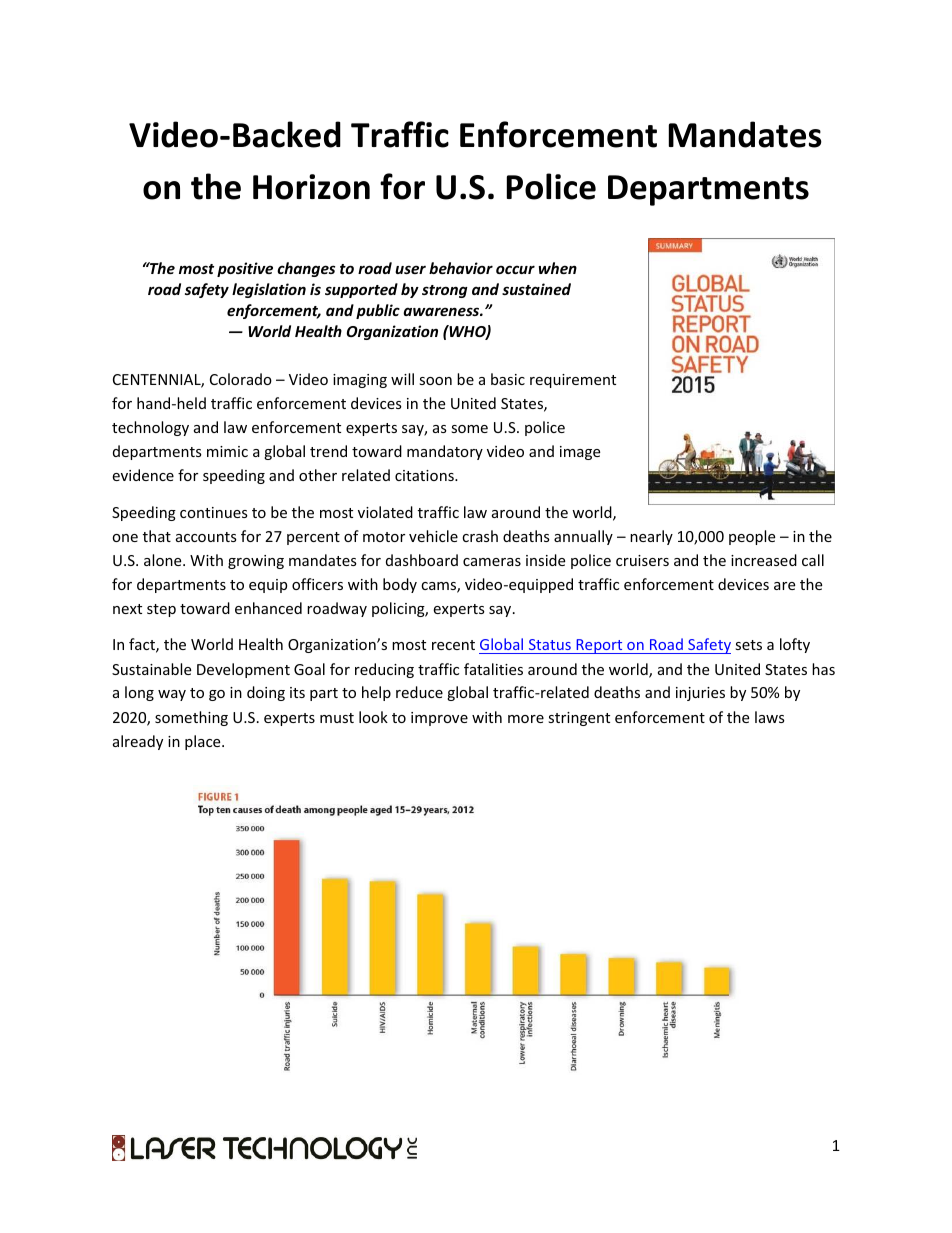  Describe the element at coordinates (580, 453) in the document. I see `image` at that location.
